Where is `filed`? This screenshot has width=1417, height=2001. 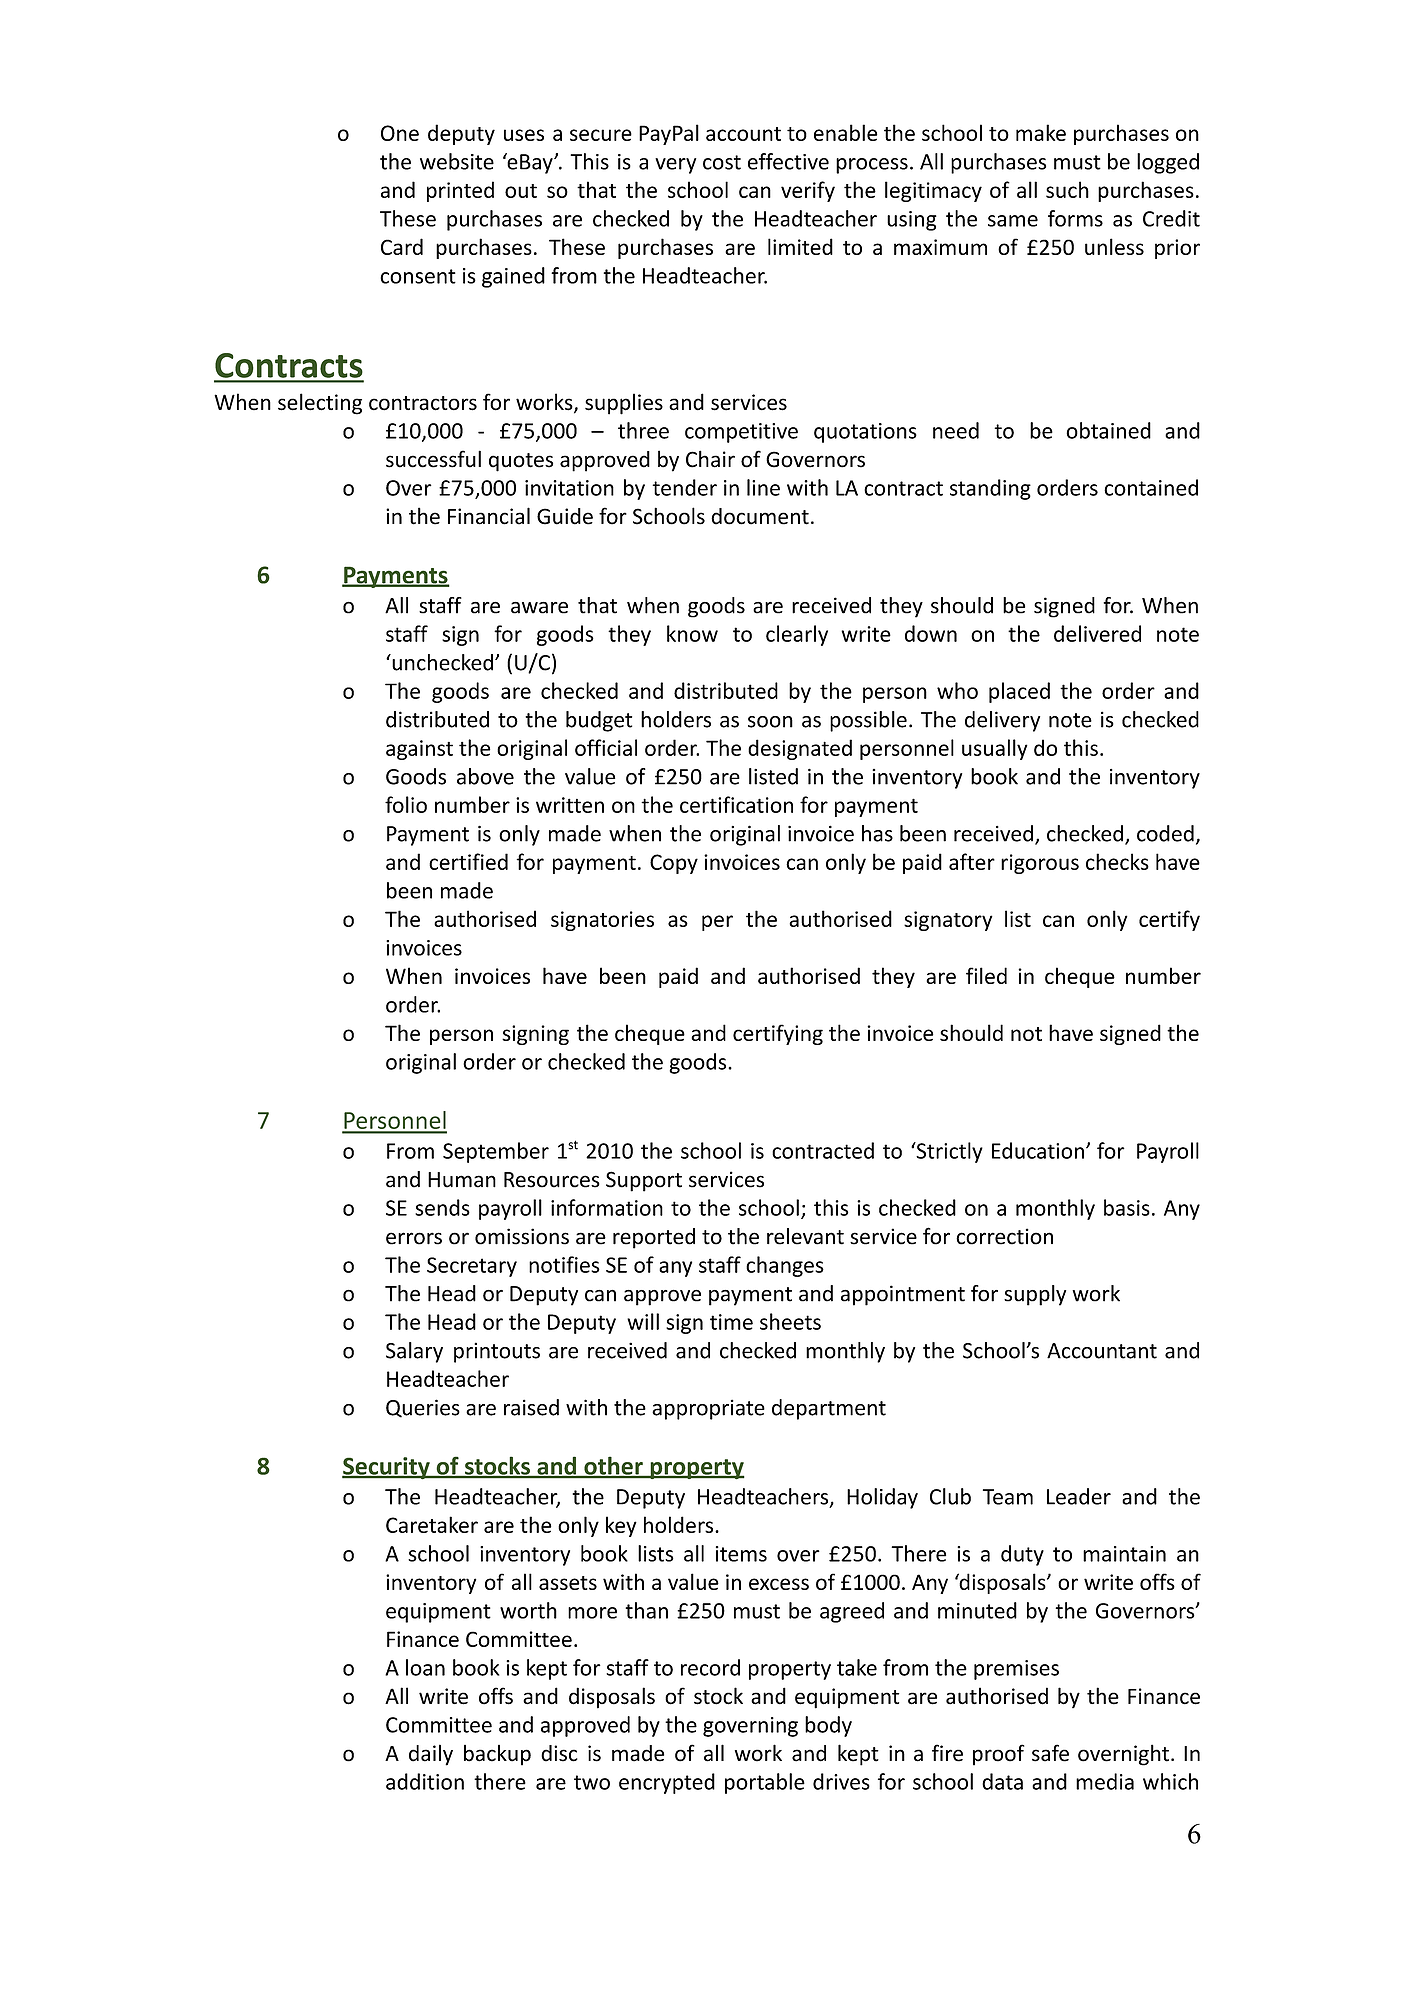
filed is located at coordinates (986, 975).
